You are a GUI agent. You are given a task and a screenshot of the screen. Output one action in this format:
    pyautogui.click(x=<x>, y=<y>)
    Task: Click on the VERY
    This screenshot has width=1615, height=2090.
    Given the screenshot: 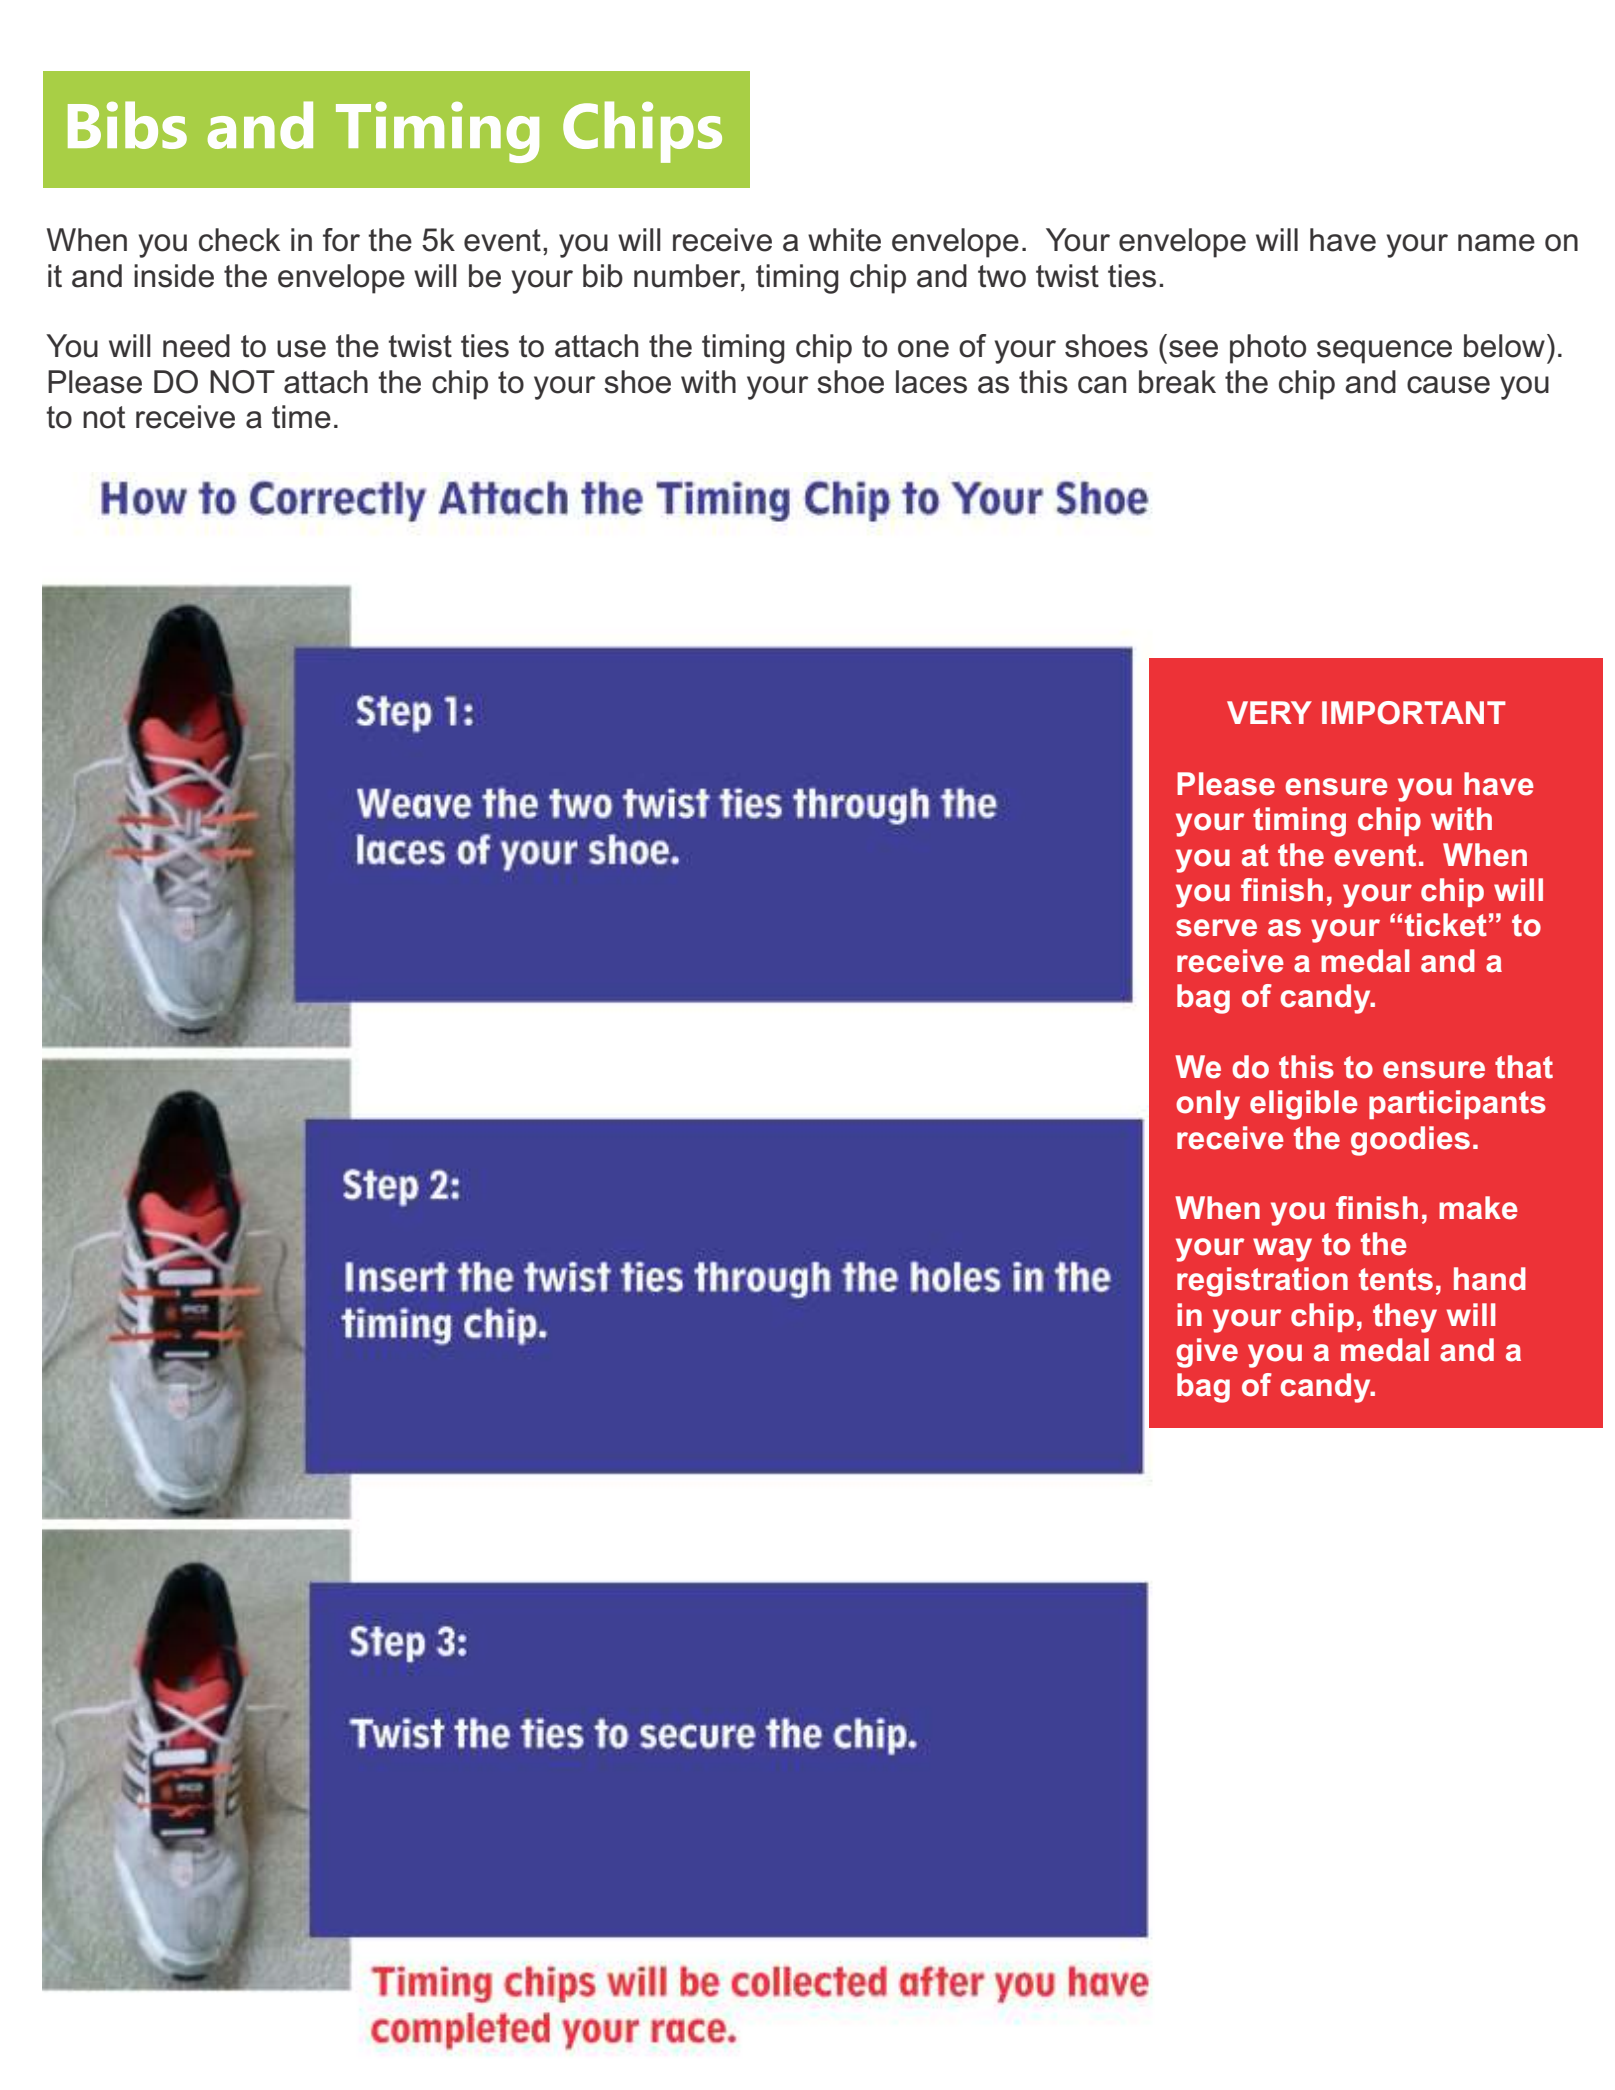 What is the action you would take?
    pyautogui.click(x=1269, y=712)
